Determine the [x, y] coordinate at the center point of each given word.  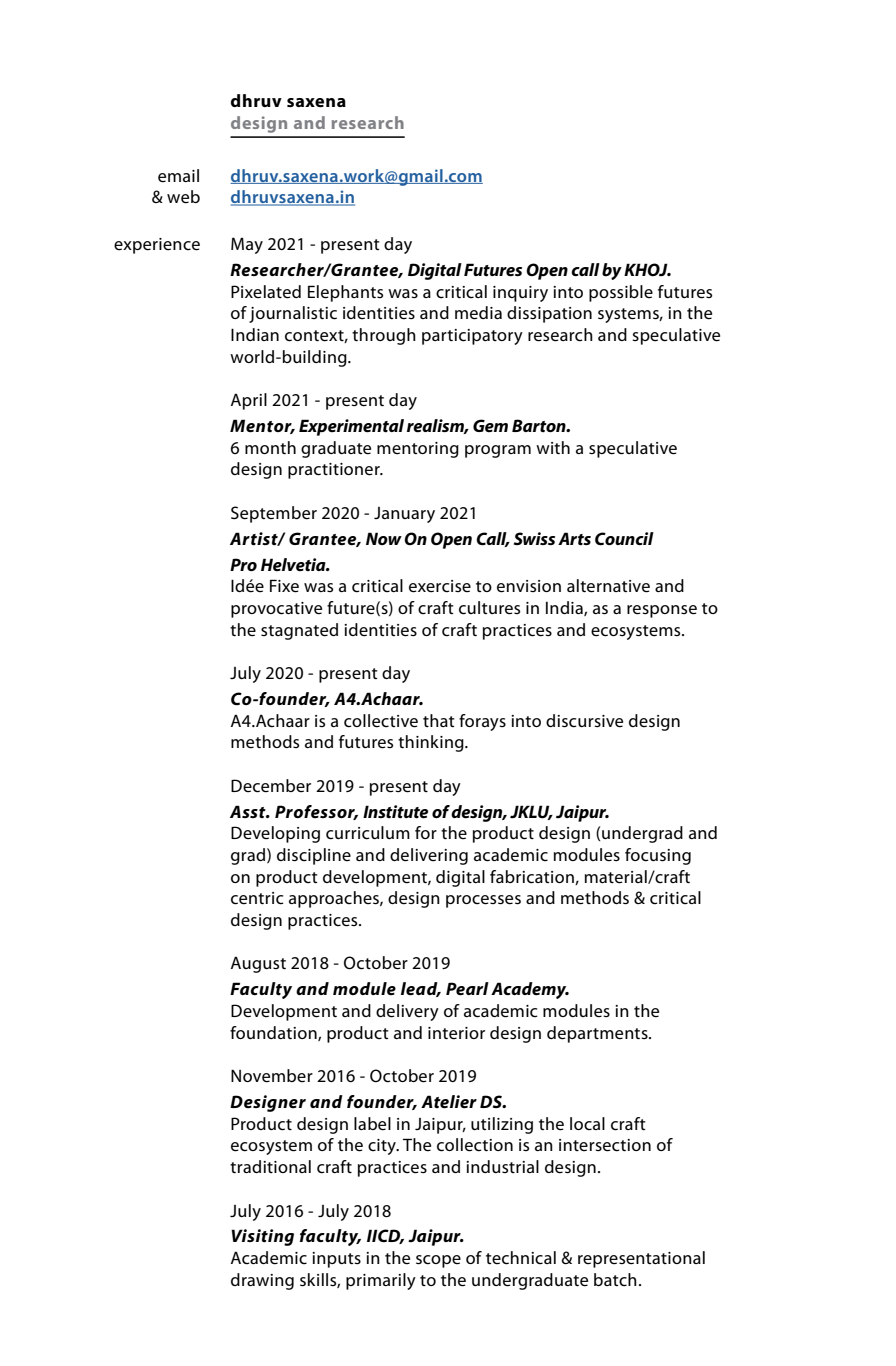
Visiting [262, 1237]
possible [621, 293]
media [478, 313]
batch [615, 1280]
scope [438, 1261]
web [183, 197]
